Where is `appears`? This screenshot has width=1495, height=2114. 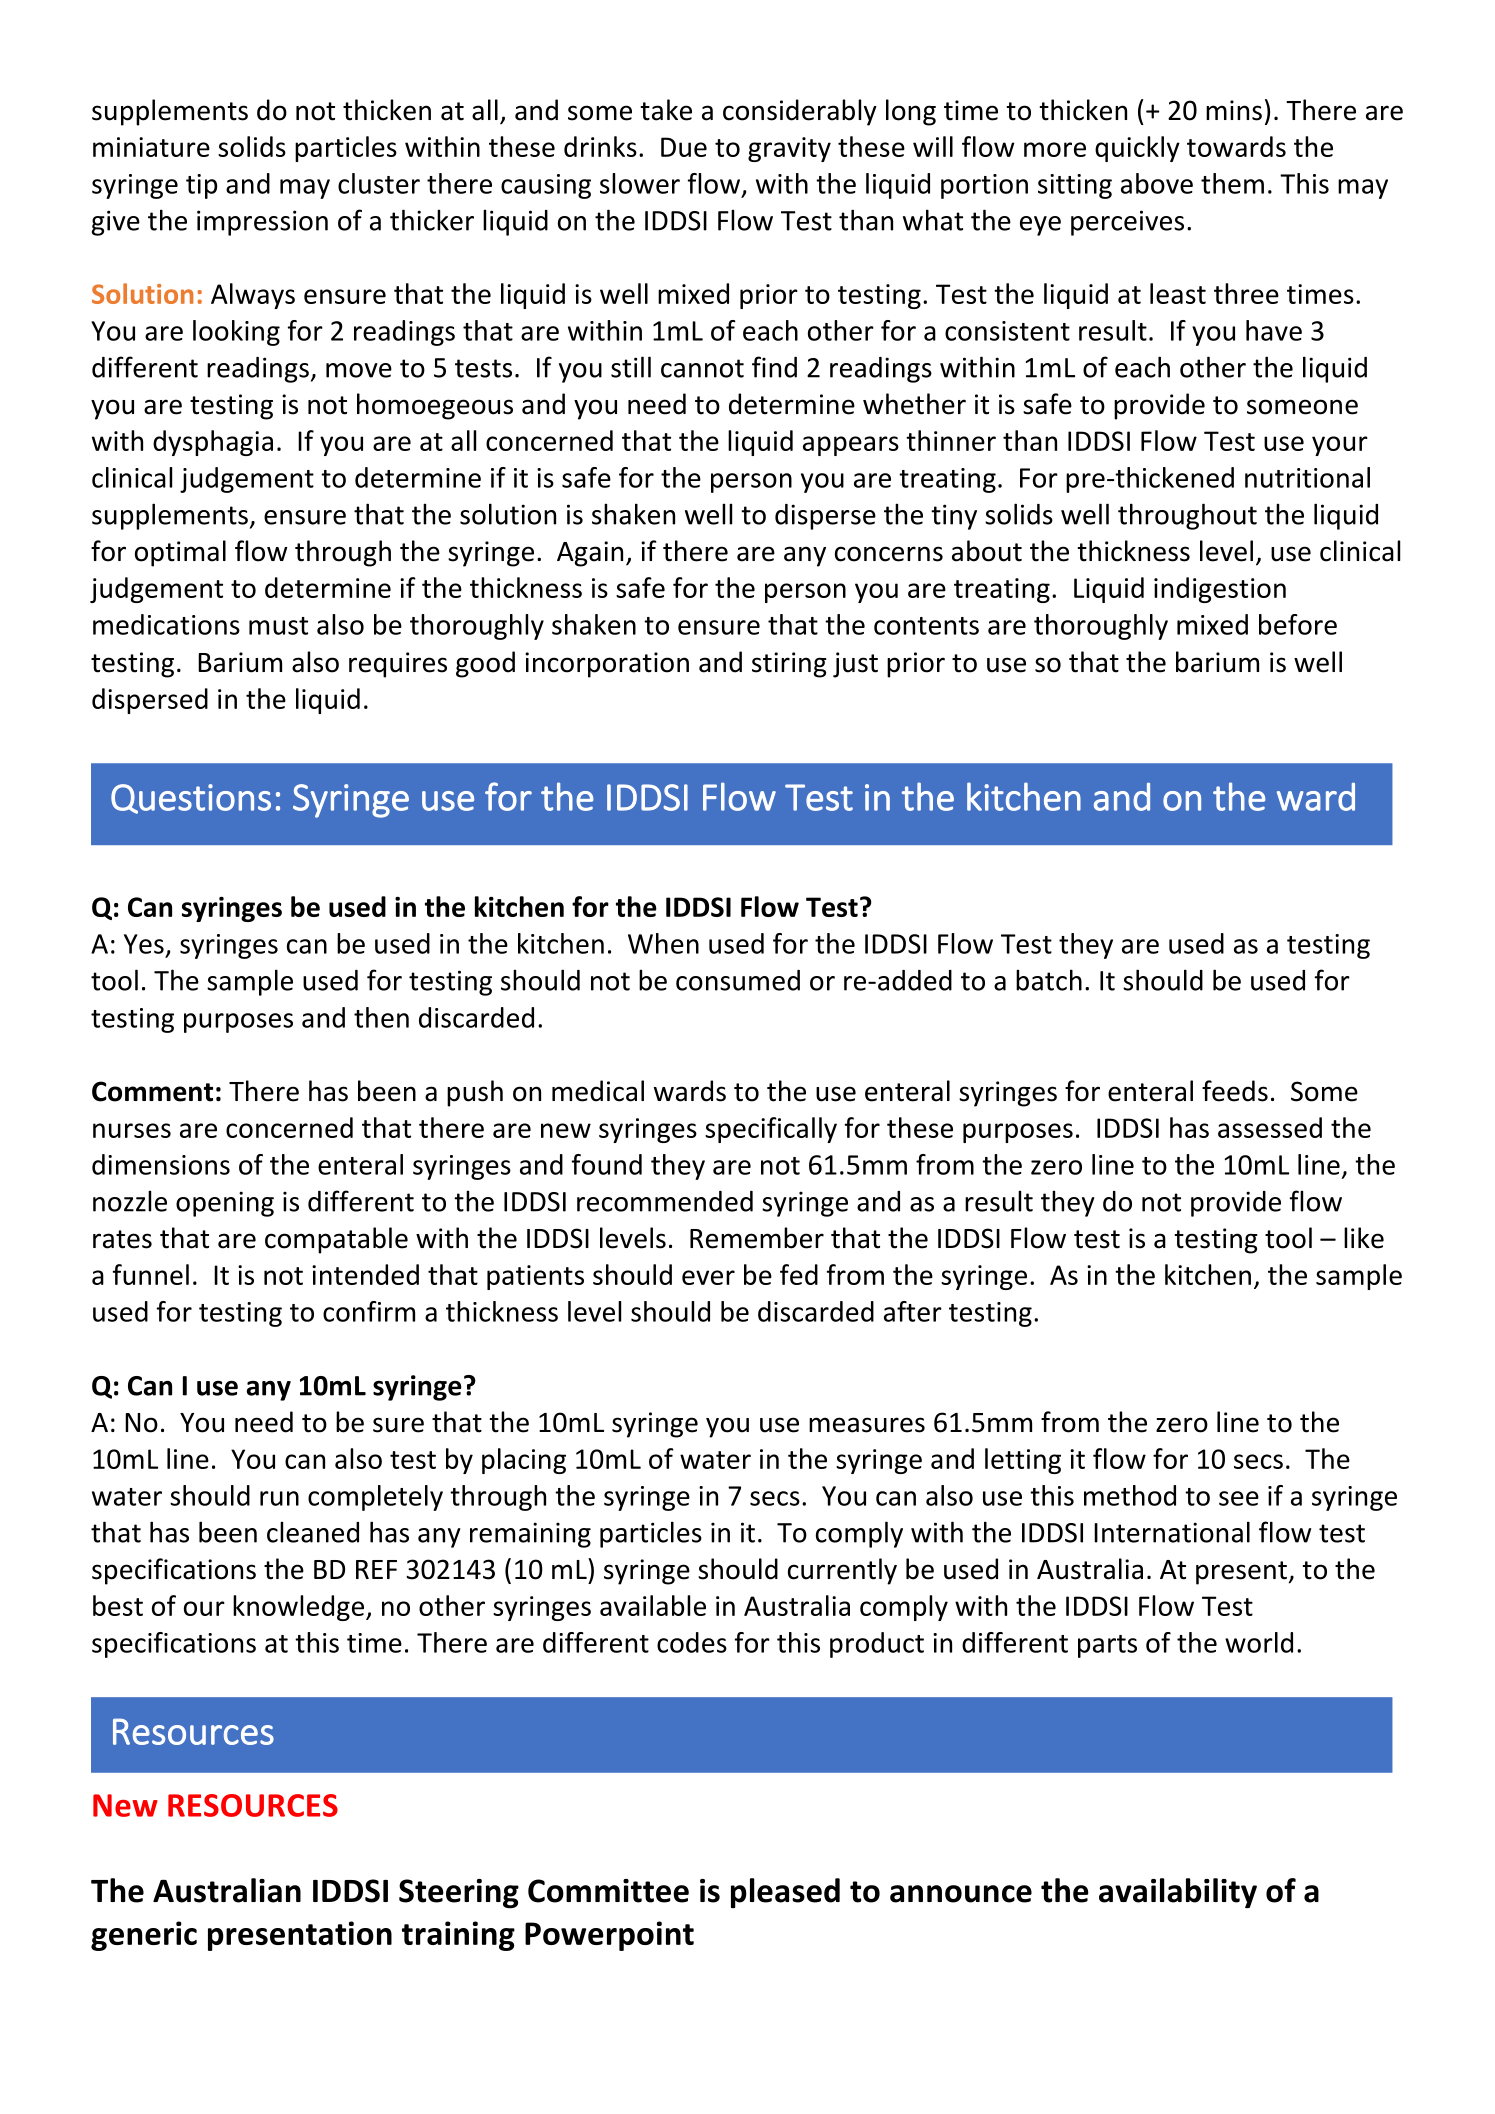
appears is located at coordinates (851, 446).
